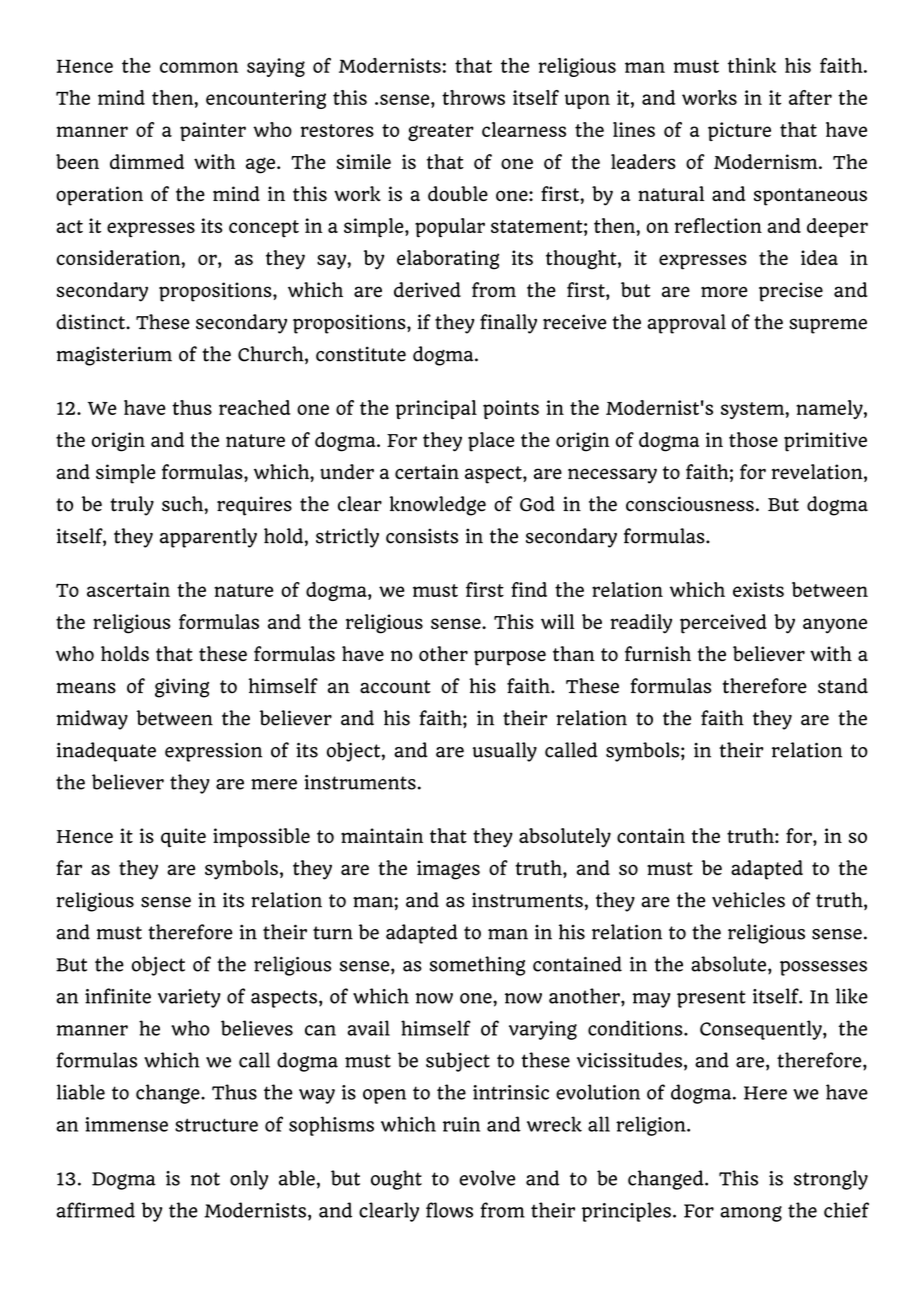 The image size is (924, 1308). I want to click on vehicles, so click(748, 900).
